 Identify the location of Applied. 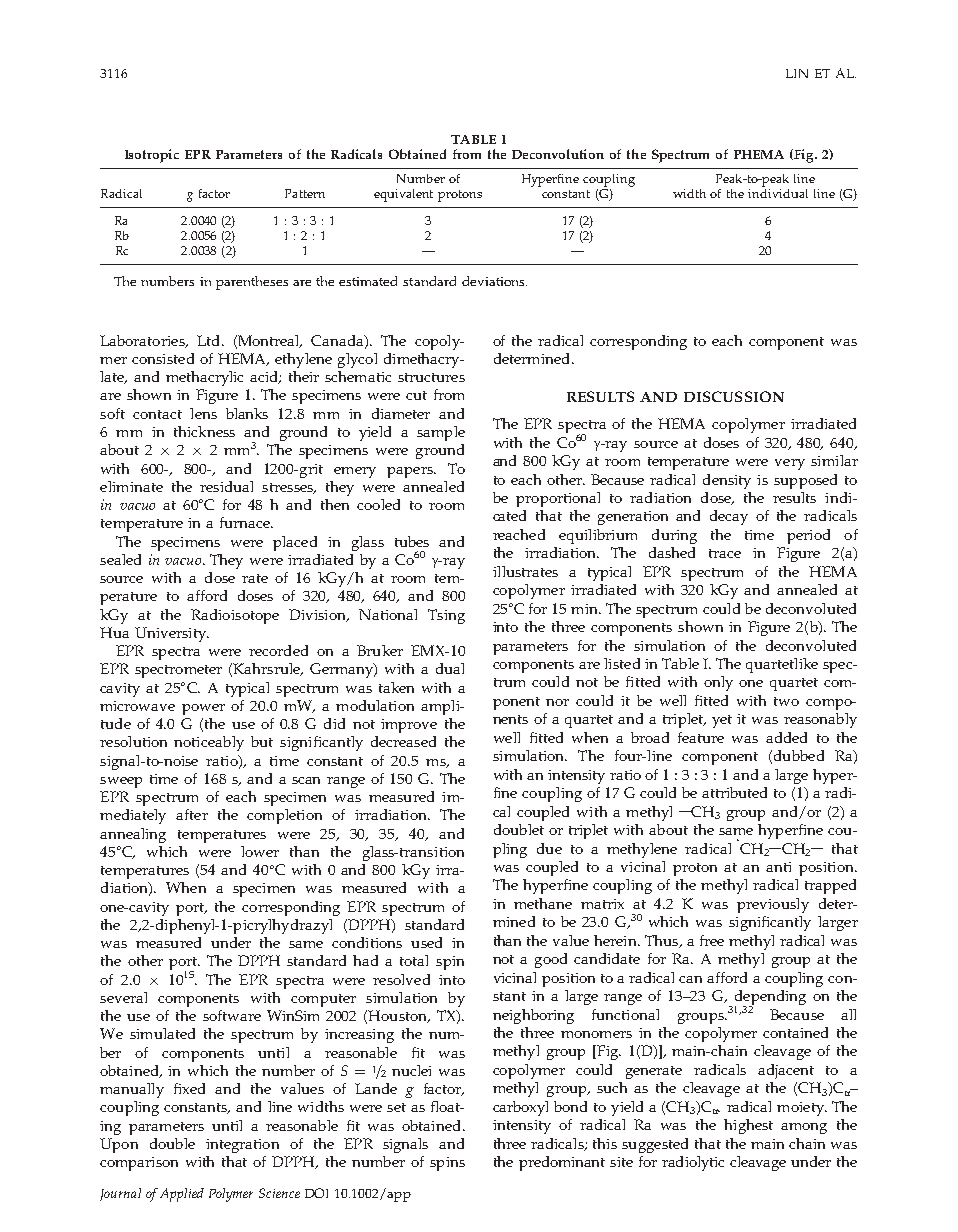
(182, 1195).
